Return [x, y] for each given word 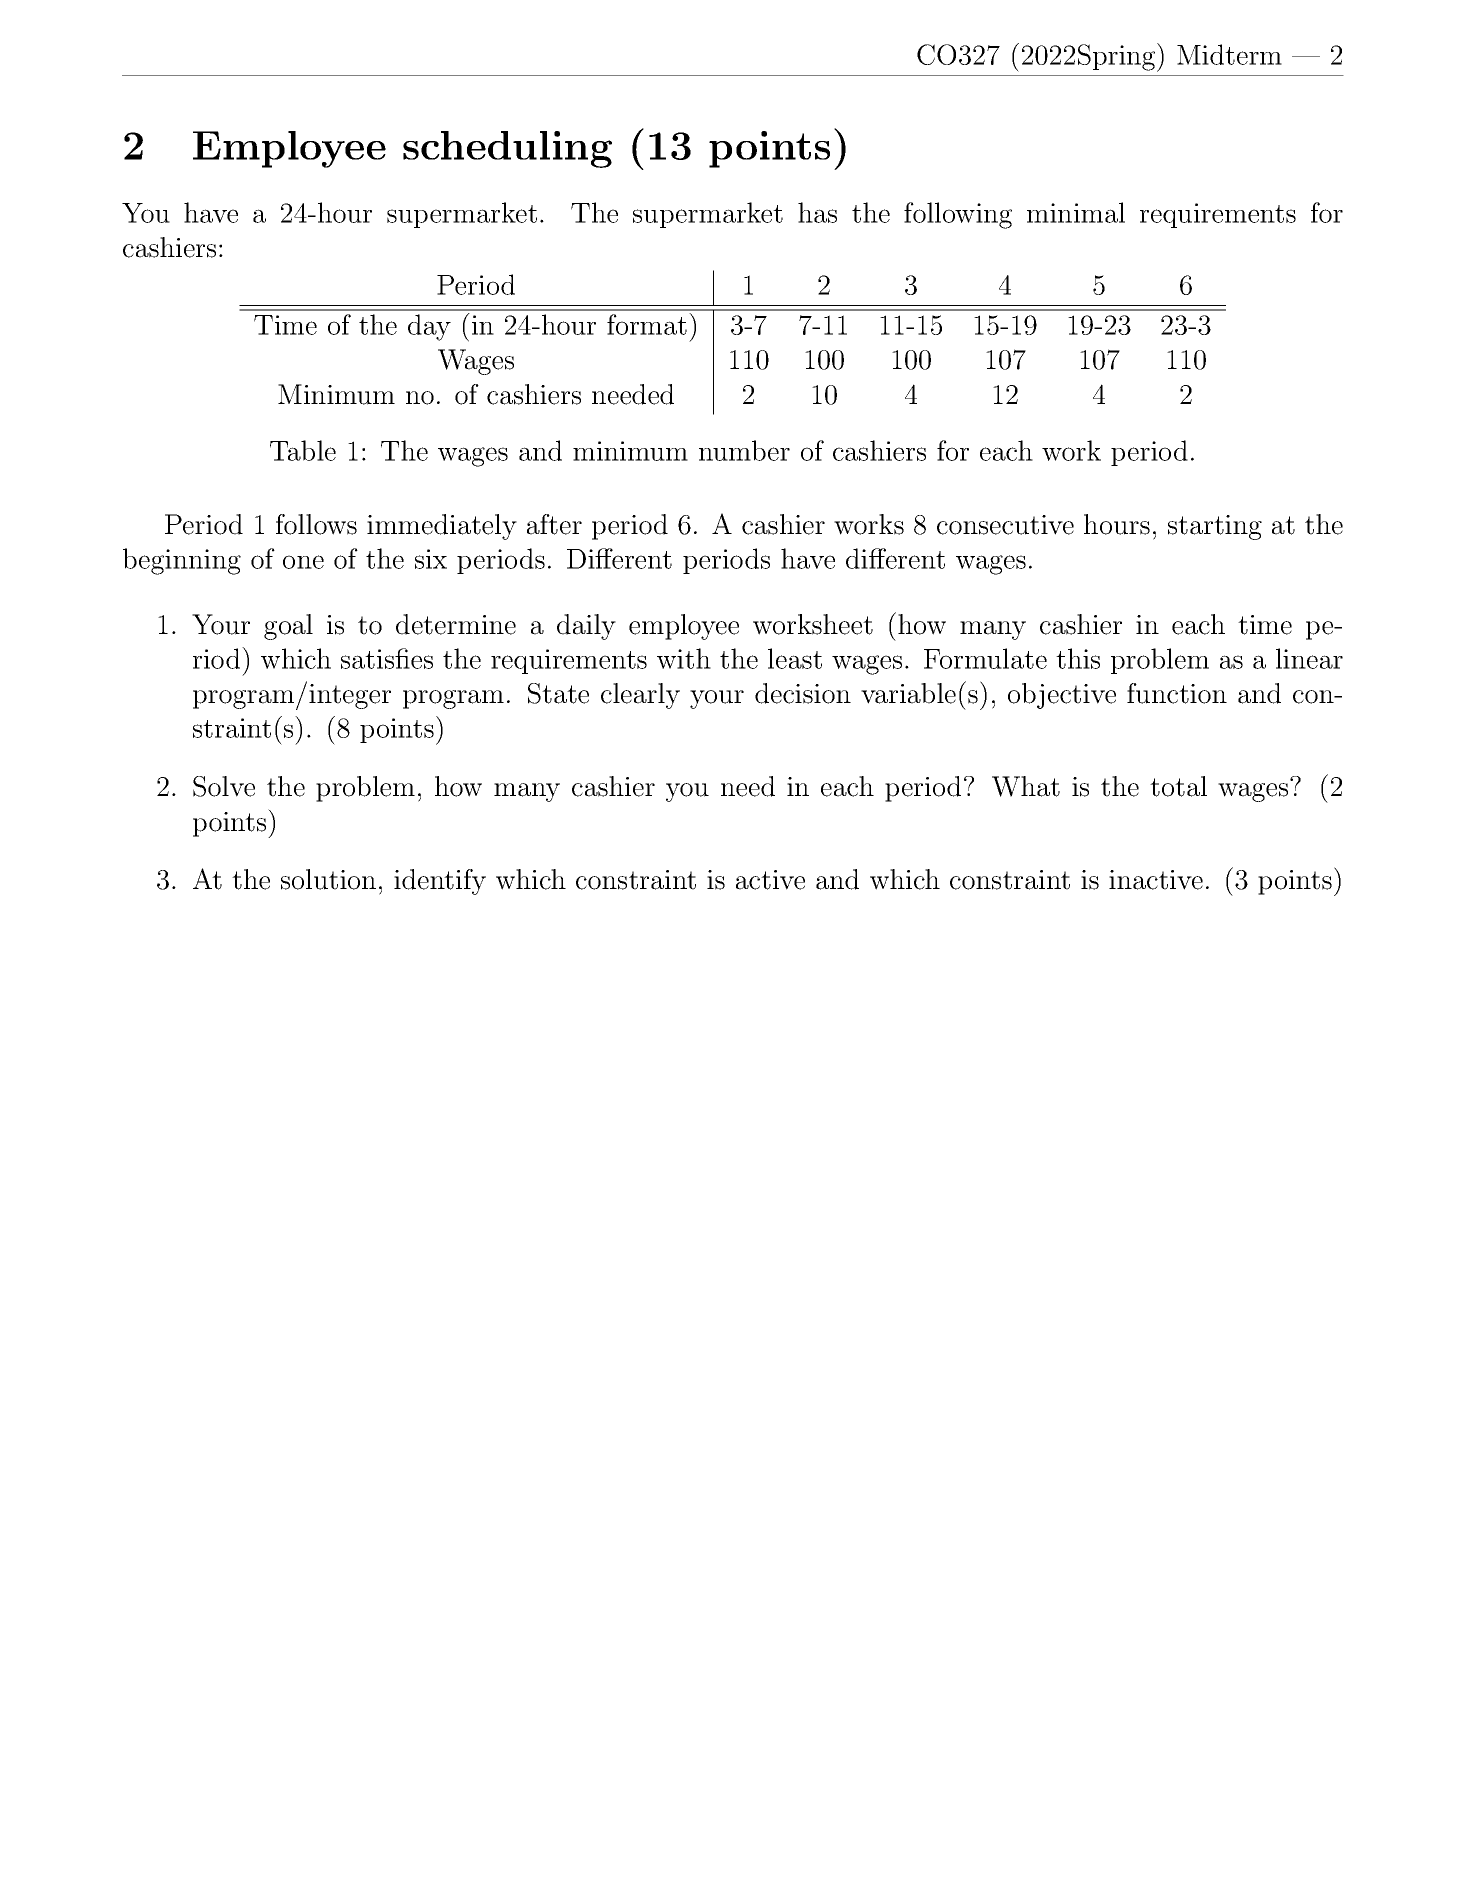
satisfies [387, 658]
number [744, 450]
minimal [1076, 212]
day [429, 327]
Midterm [1229, 54]
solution [328, 879]
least [795, 658]
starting [1215, 527]
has [817, 212]
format [647, 324]
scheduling [507, 149]
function [1177, 693]
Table [303, 450]
